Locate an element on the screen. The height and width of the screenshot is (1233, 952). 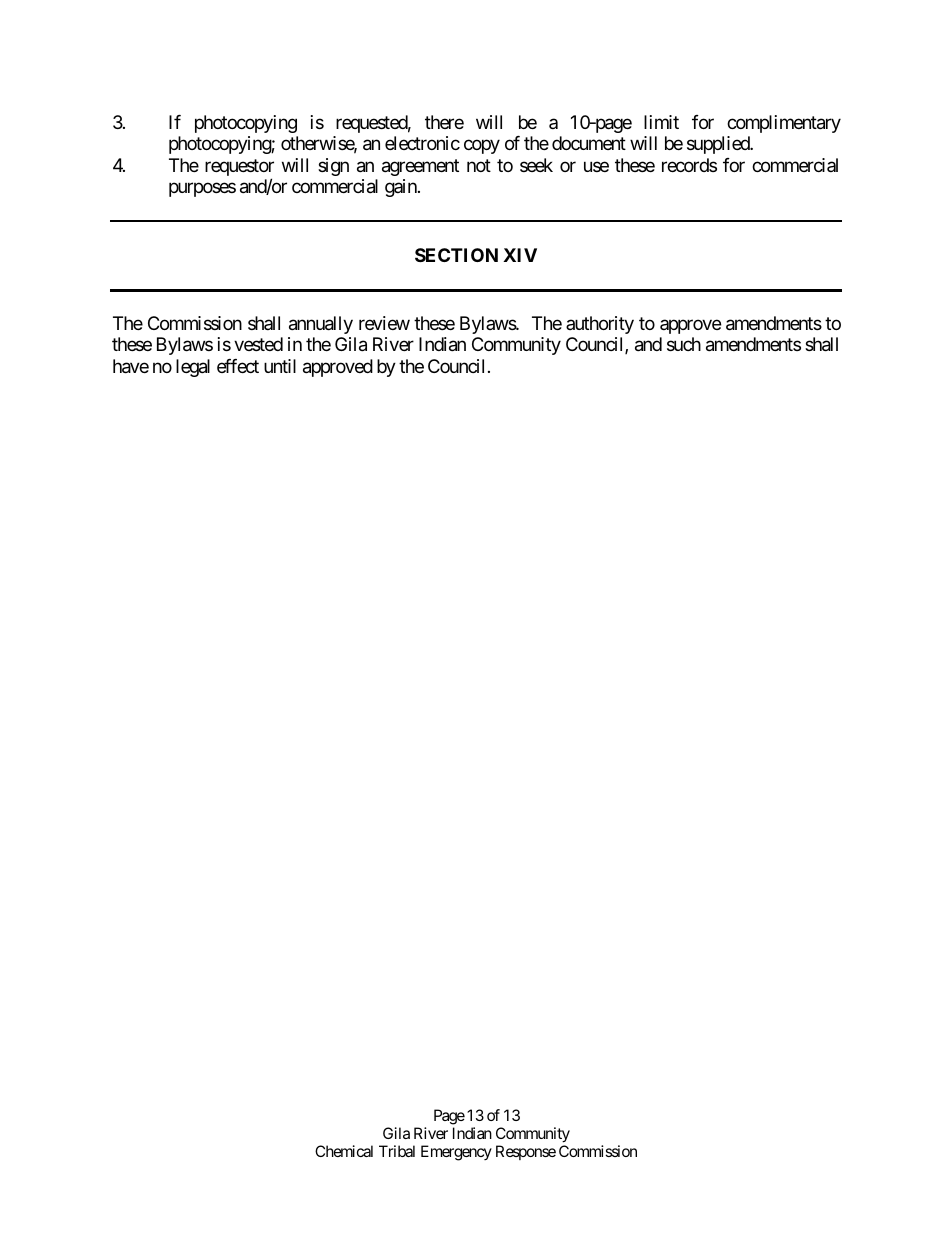
not is located at coordinates (479, 165).
